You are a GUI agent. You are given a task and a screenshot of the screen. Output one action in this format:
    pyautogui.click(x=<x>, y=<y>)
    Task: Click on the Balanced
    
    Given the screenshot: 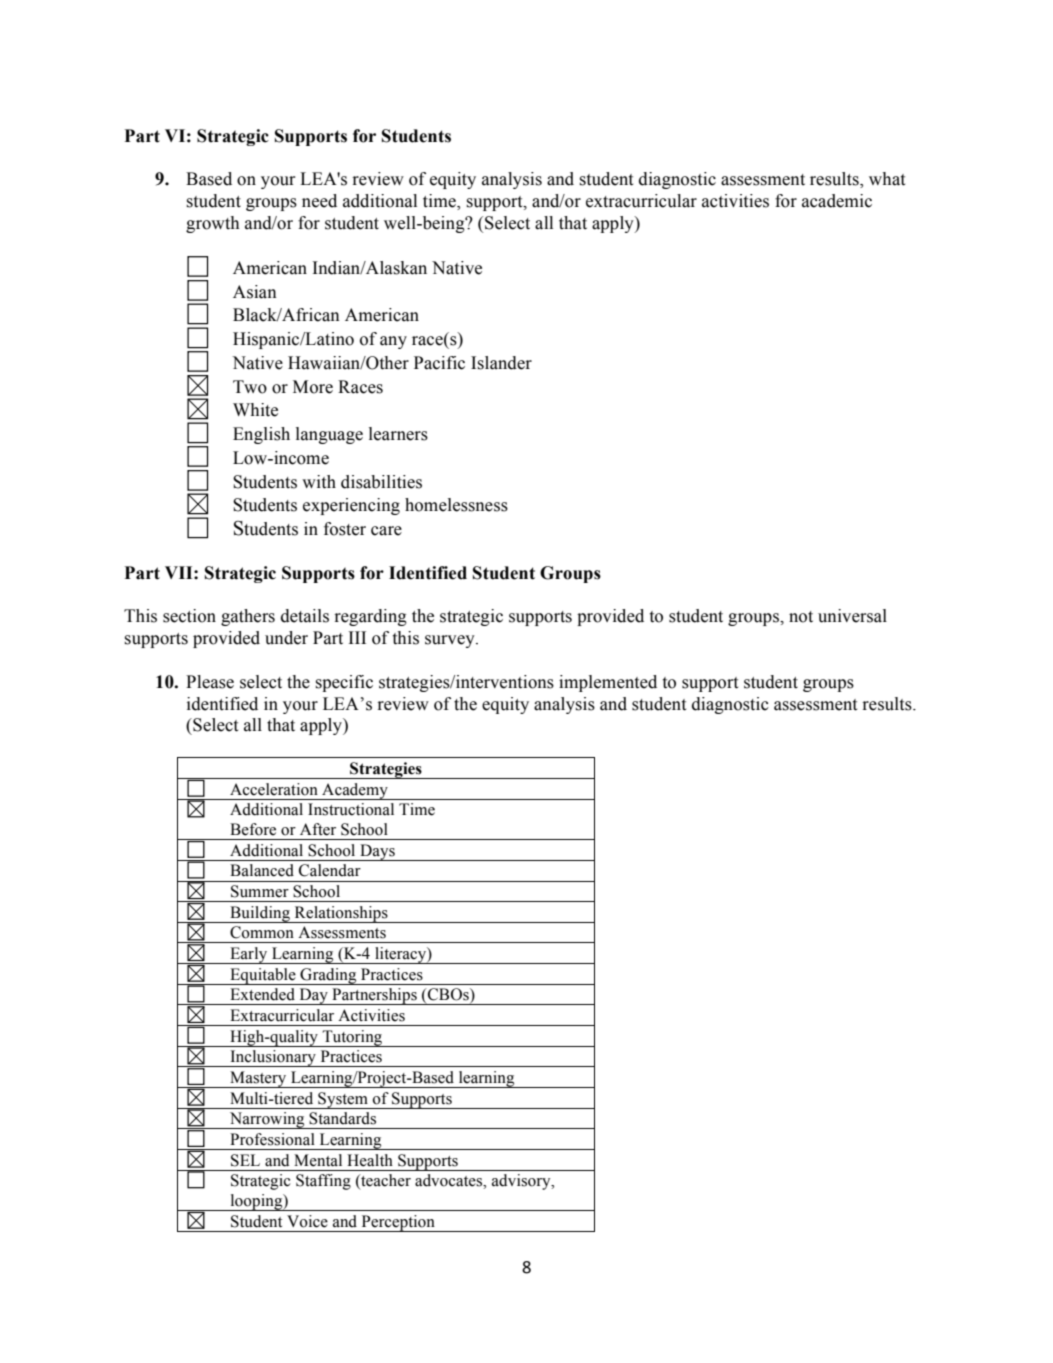 What is the action you would take?
    pyautogui.click(x=262, y=870)
